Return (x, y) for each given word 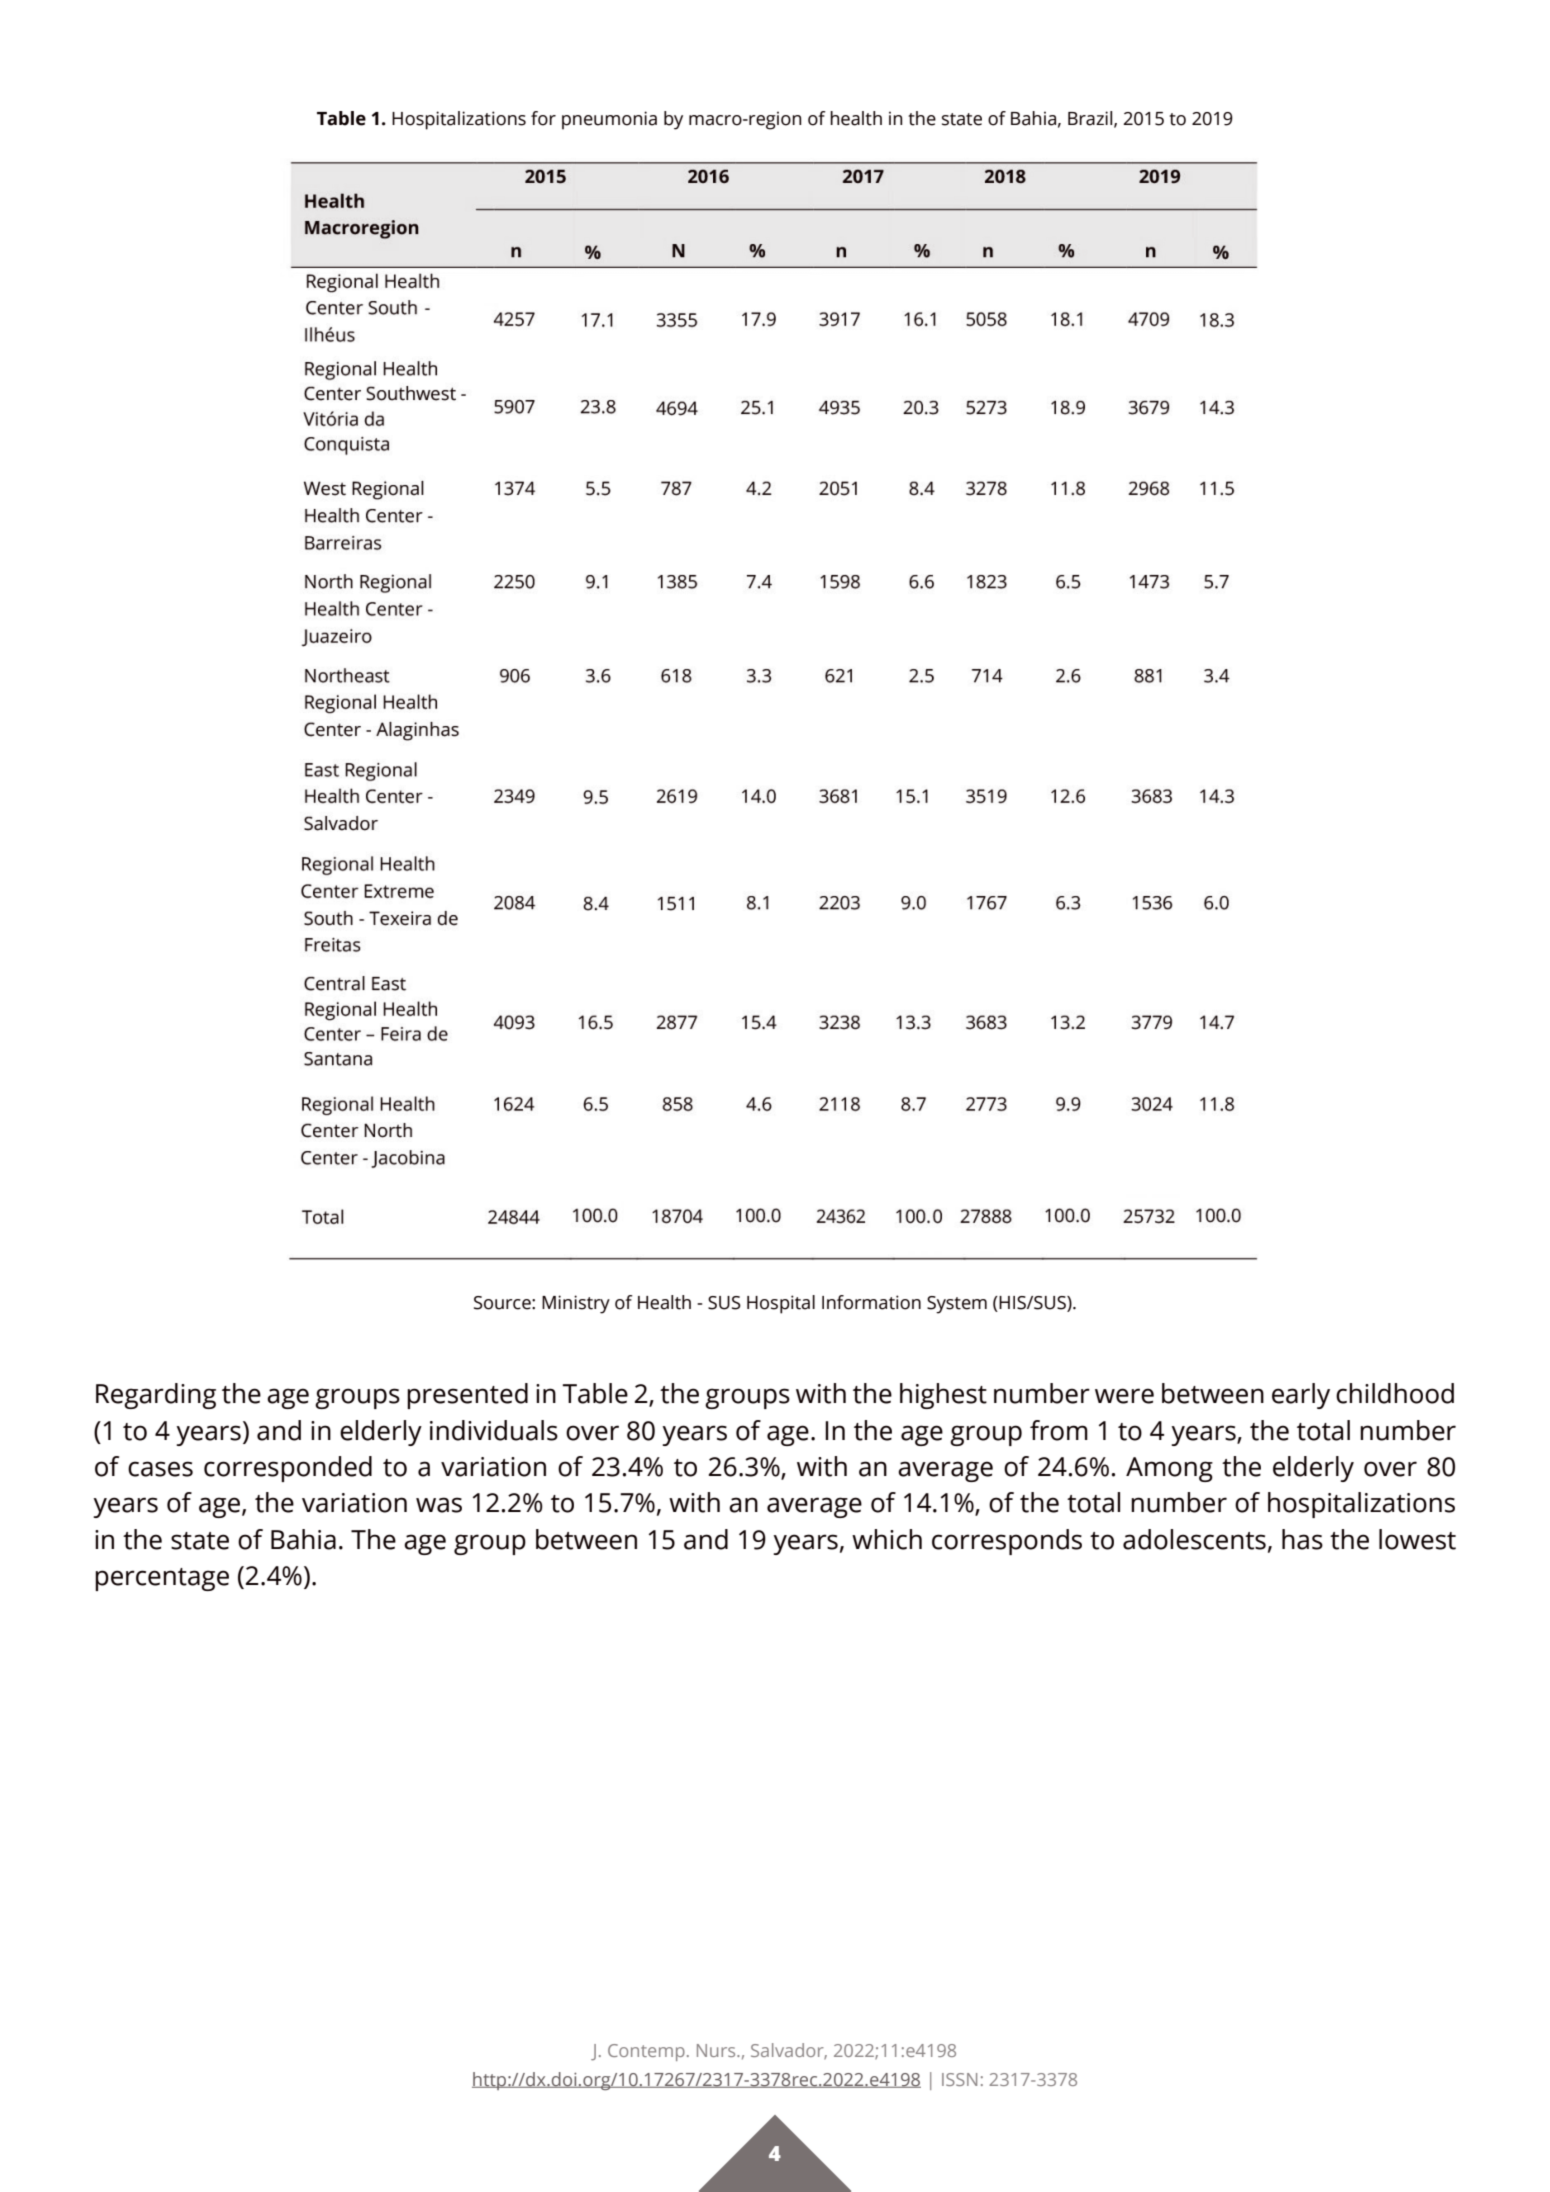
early (1301, 1396)
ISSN (959, 2079)
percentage (162, 1579)
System (957, 1305)
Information (871, 1302)
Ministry (576, 1304)
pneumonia (609, 120)
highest (943, 1396)
